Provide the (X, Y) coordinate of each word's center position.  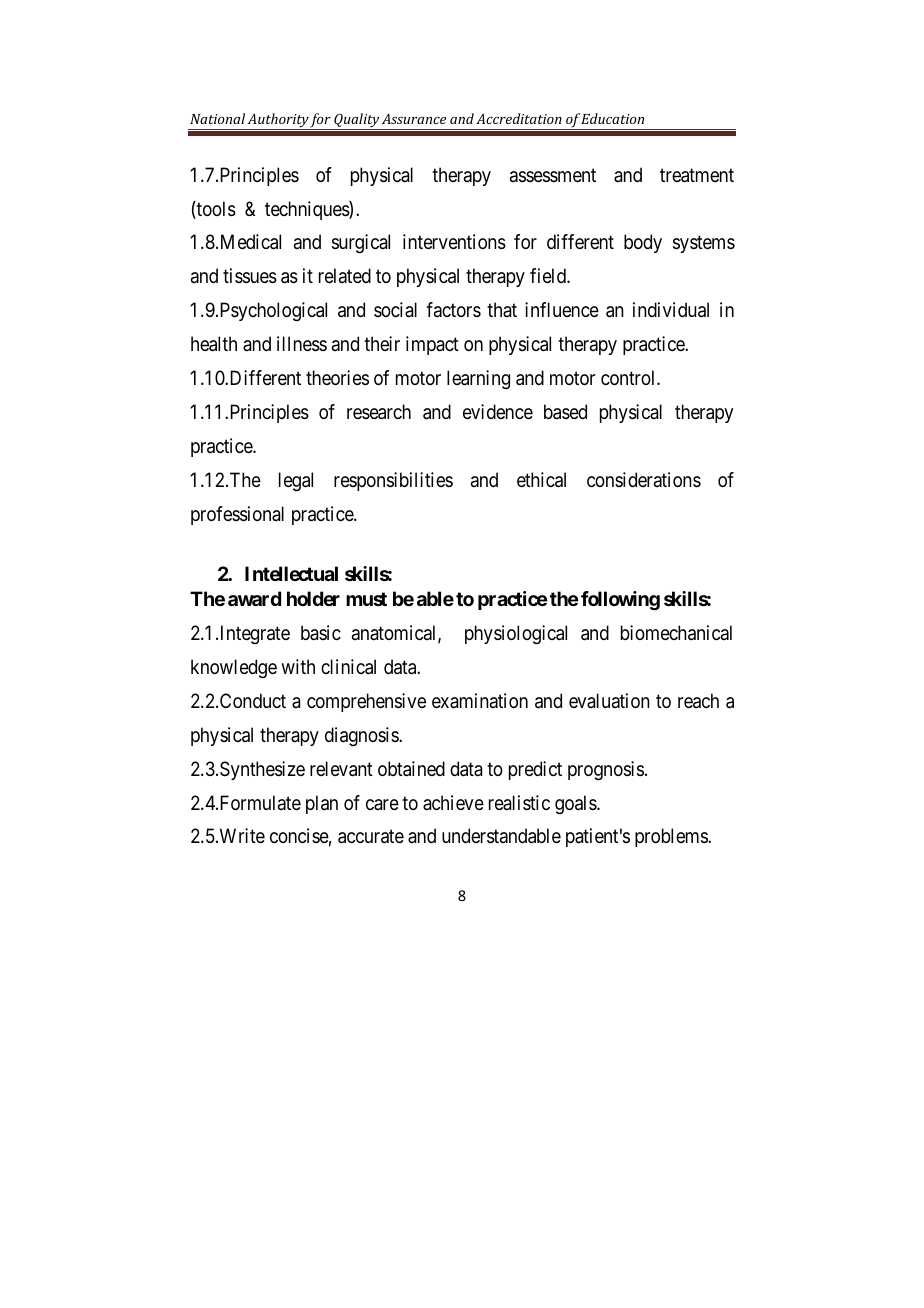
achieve (453, 803)
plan (322, 804)
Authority (278, 121)
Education (612, 118)
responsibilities (393, 481)
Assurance (414, 119)
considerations (644, 479)
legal (296, 482)
